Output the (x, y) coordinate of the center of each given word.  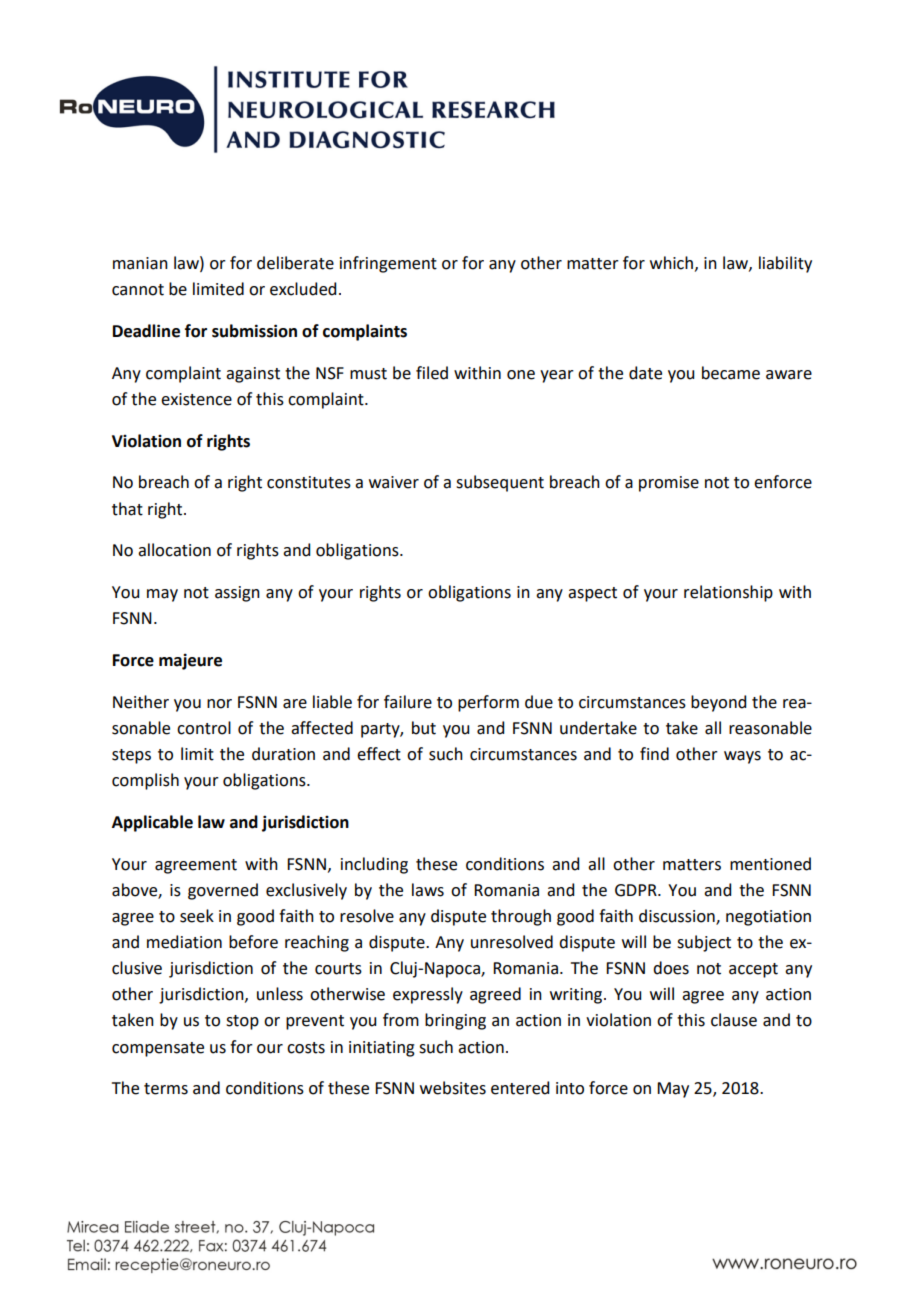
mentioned (770, 864)
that (127, 509)
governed (223, 891)
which (671, 263)
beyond (718, 703)
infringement (388, 264)
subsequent (500, 483)
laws (428, 890)
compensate (158, 1049)
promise (669, 484)
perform (488, 703)
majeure (190, 661)
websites (453, 1088)
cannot (138, 290)
